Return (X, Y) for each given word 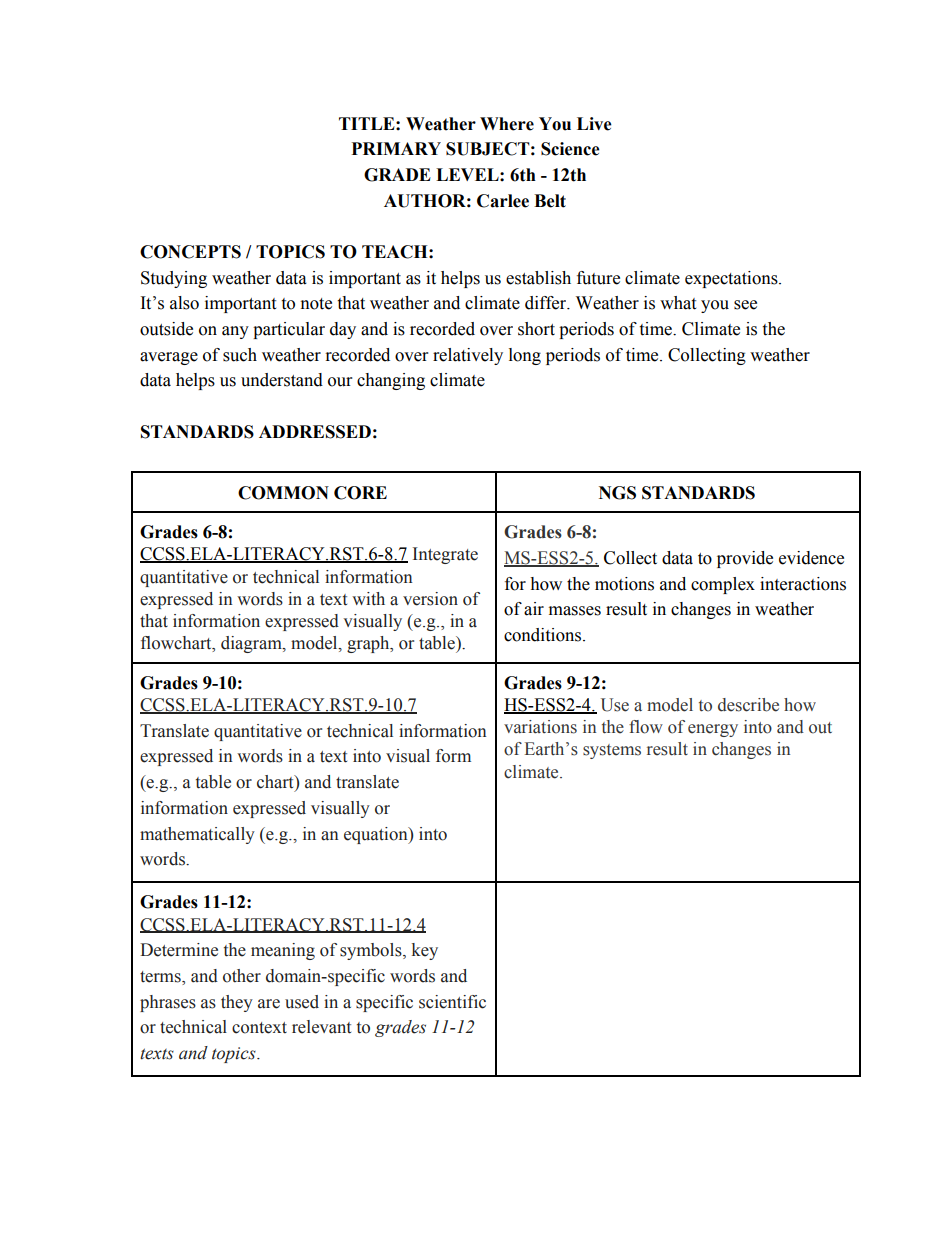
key (425, 951)
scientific (452, 1002)
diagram (252, 644)
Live (594, 124)
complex (723, 585)
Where (507, 124)
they (237, 1003)
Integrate (445, 555)
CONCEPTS (190, 252)
